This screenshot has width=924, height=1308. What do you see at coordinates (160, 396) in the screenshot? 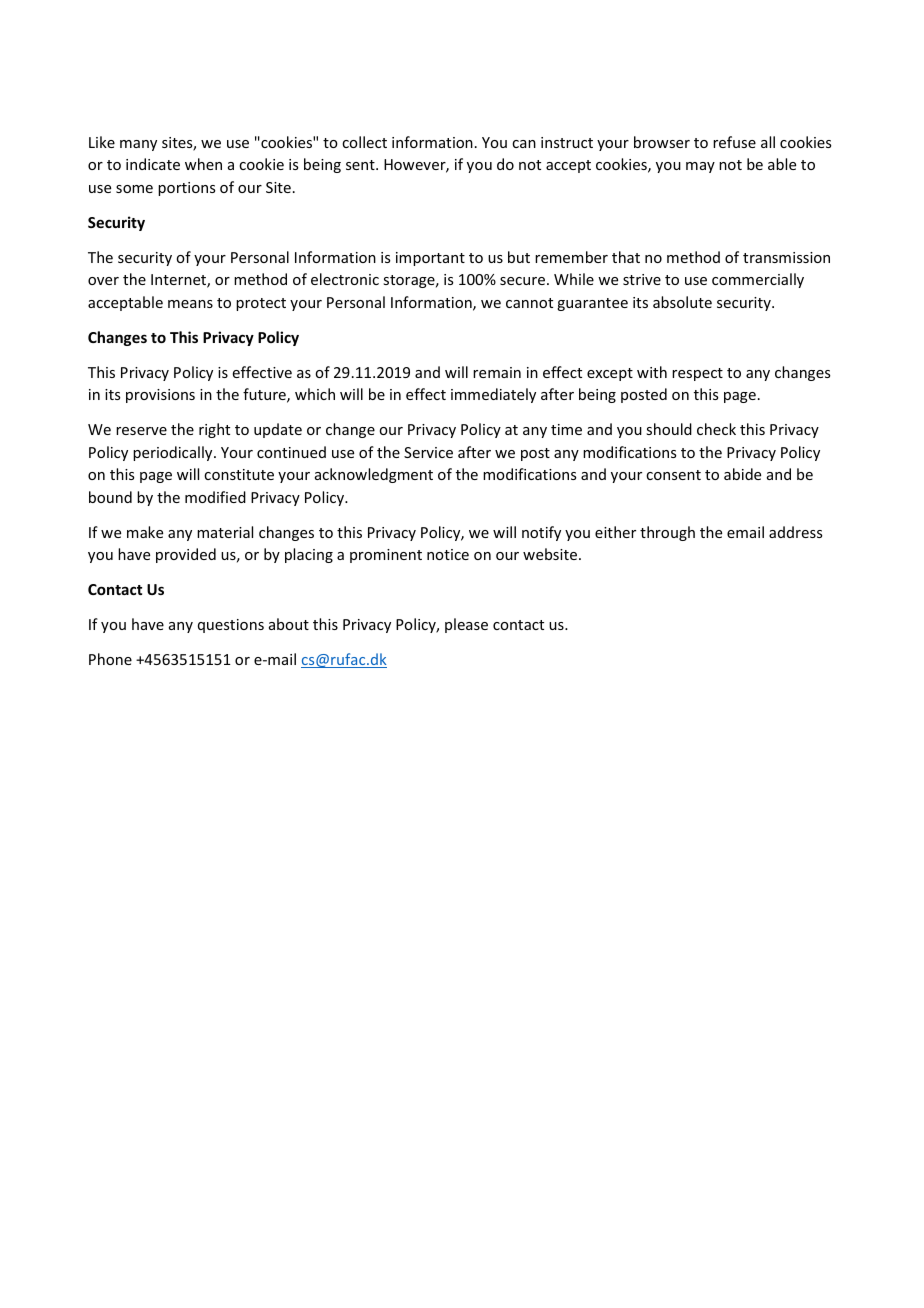
I see `provisions` at bounding box center [160, 396].
